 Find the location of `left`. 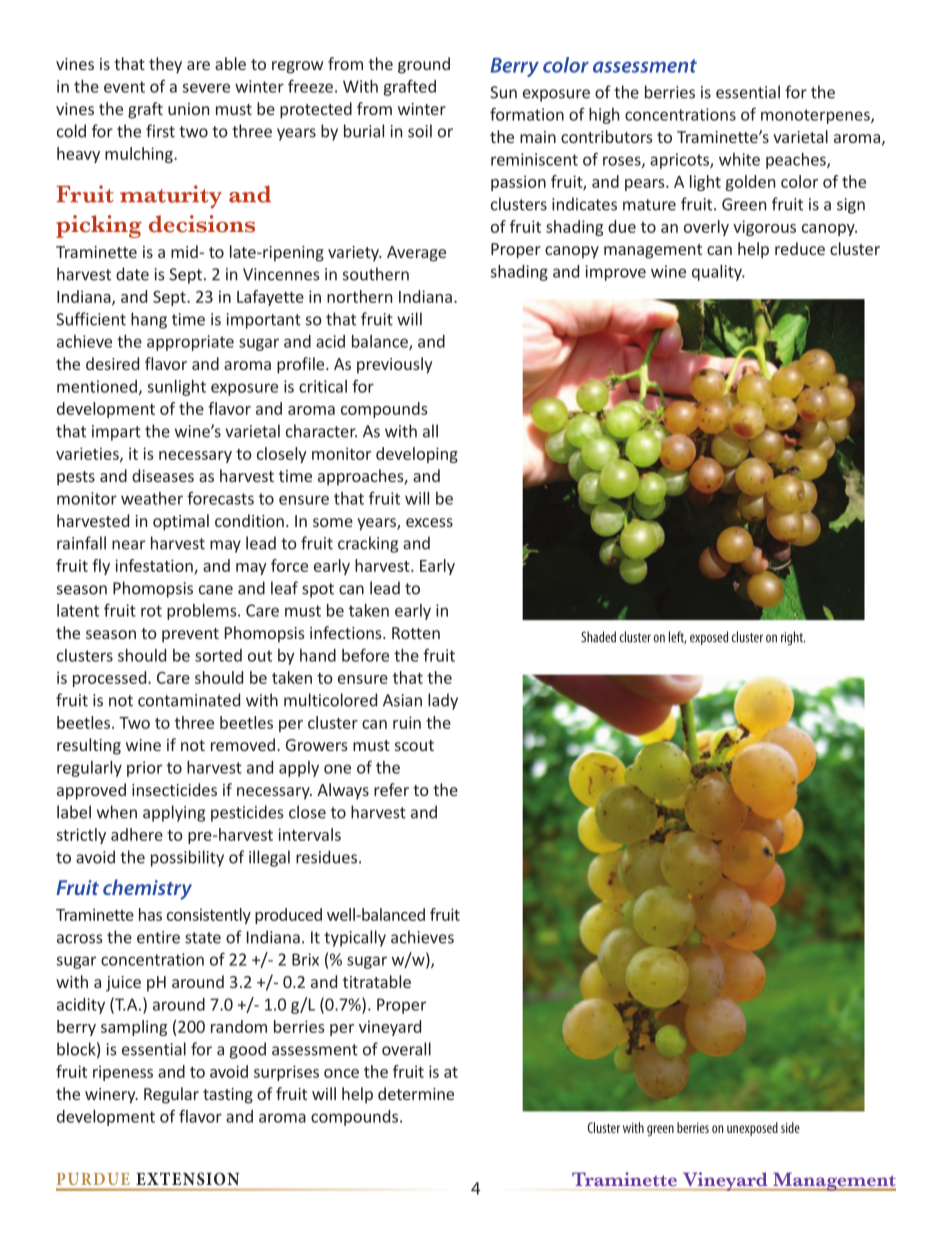

left is located at coordinates (678, 637).
